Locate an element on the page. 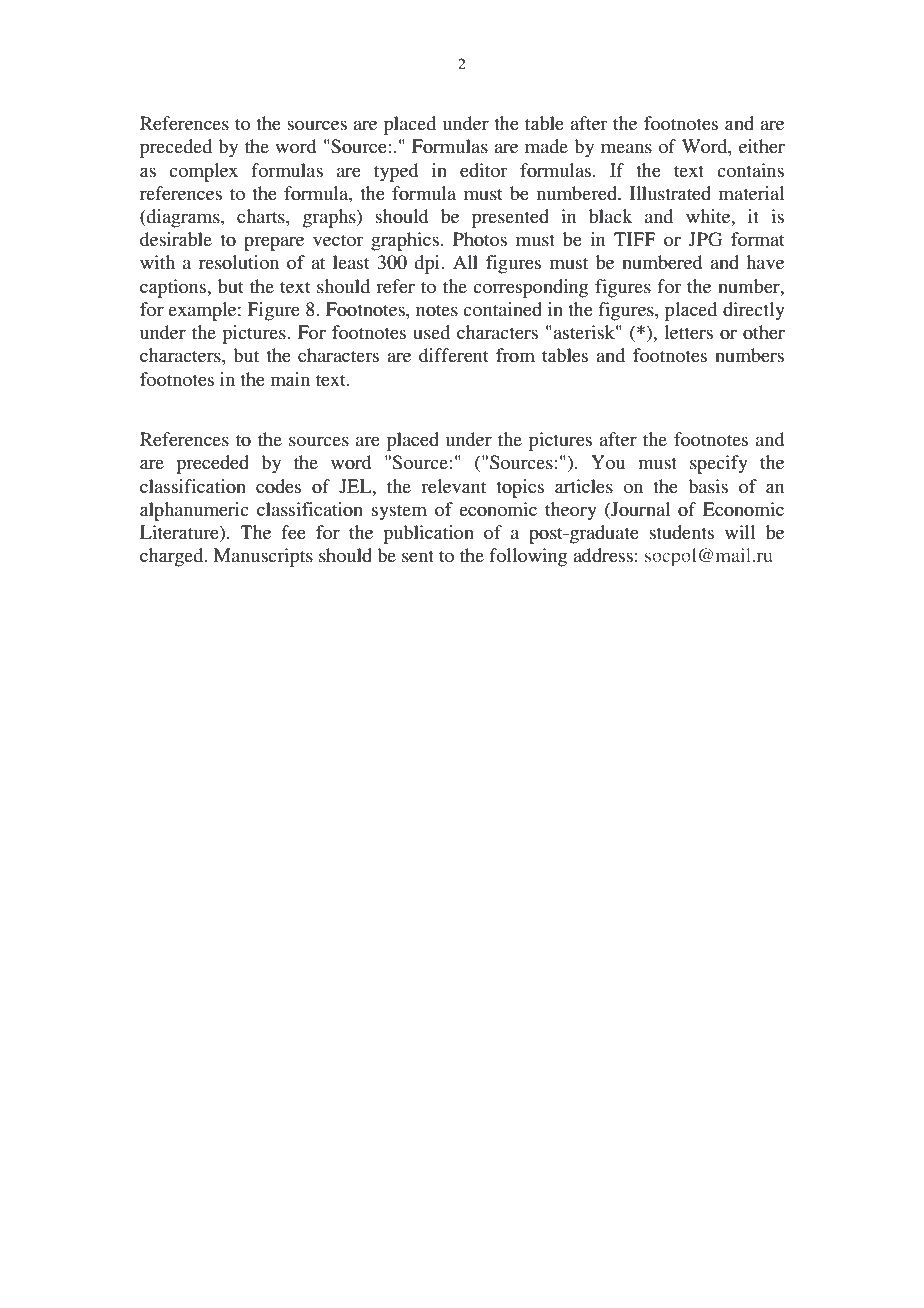  letters is located at coordinates (689, 332).
